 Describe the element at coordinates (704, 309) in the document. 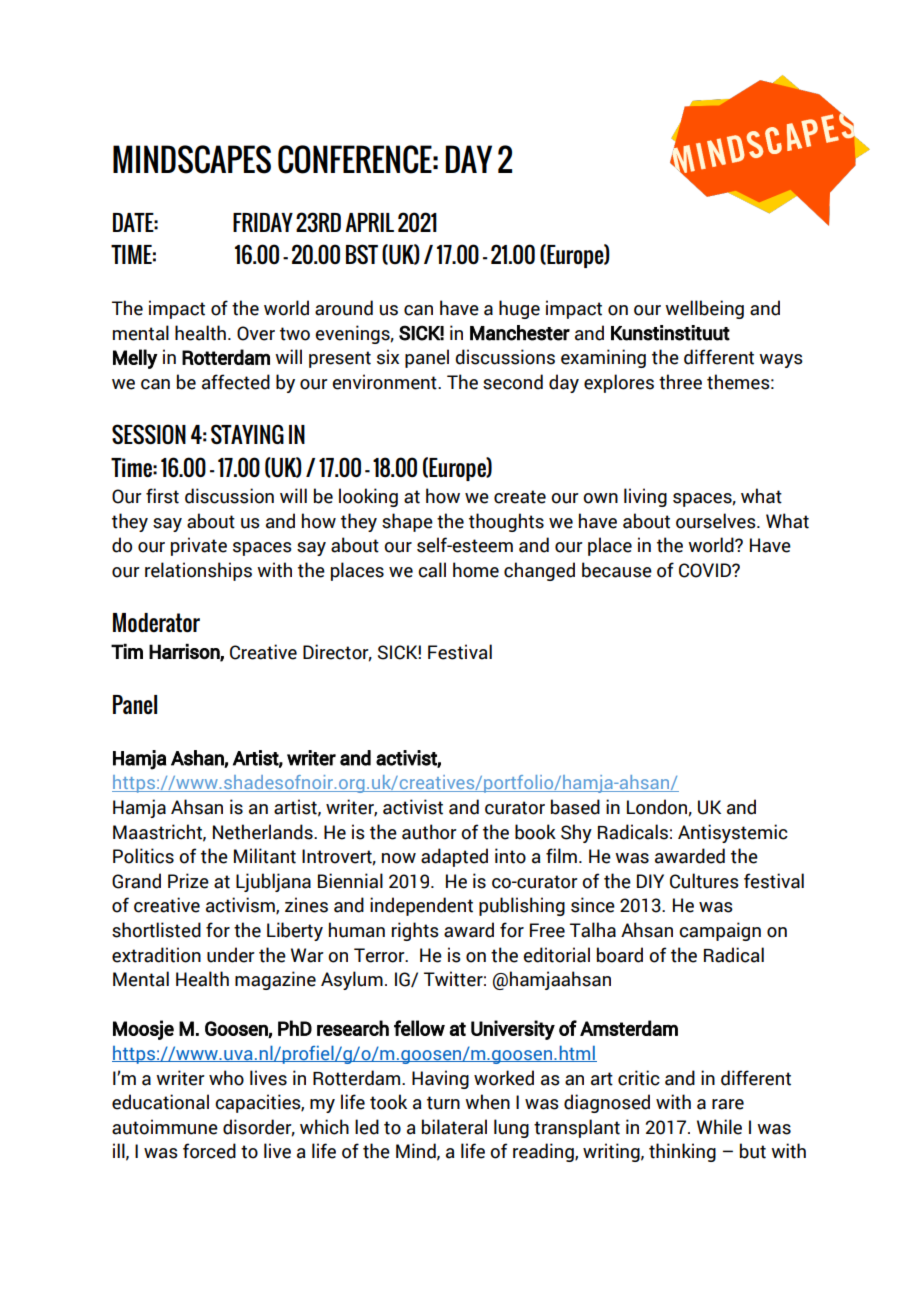

I see `wellbeing` at that location.
